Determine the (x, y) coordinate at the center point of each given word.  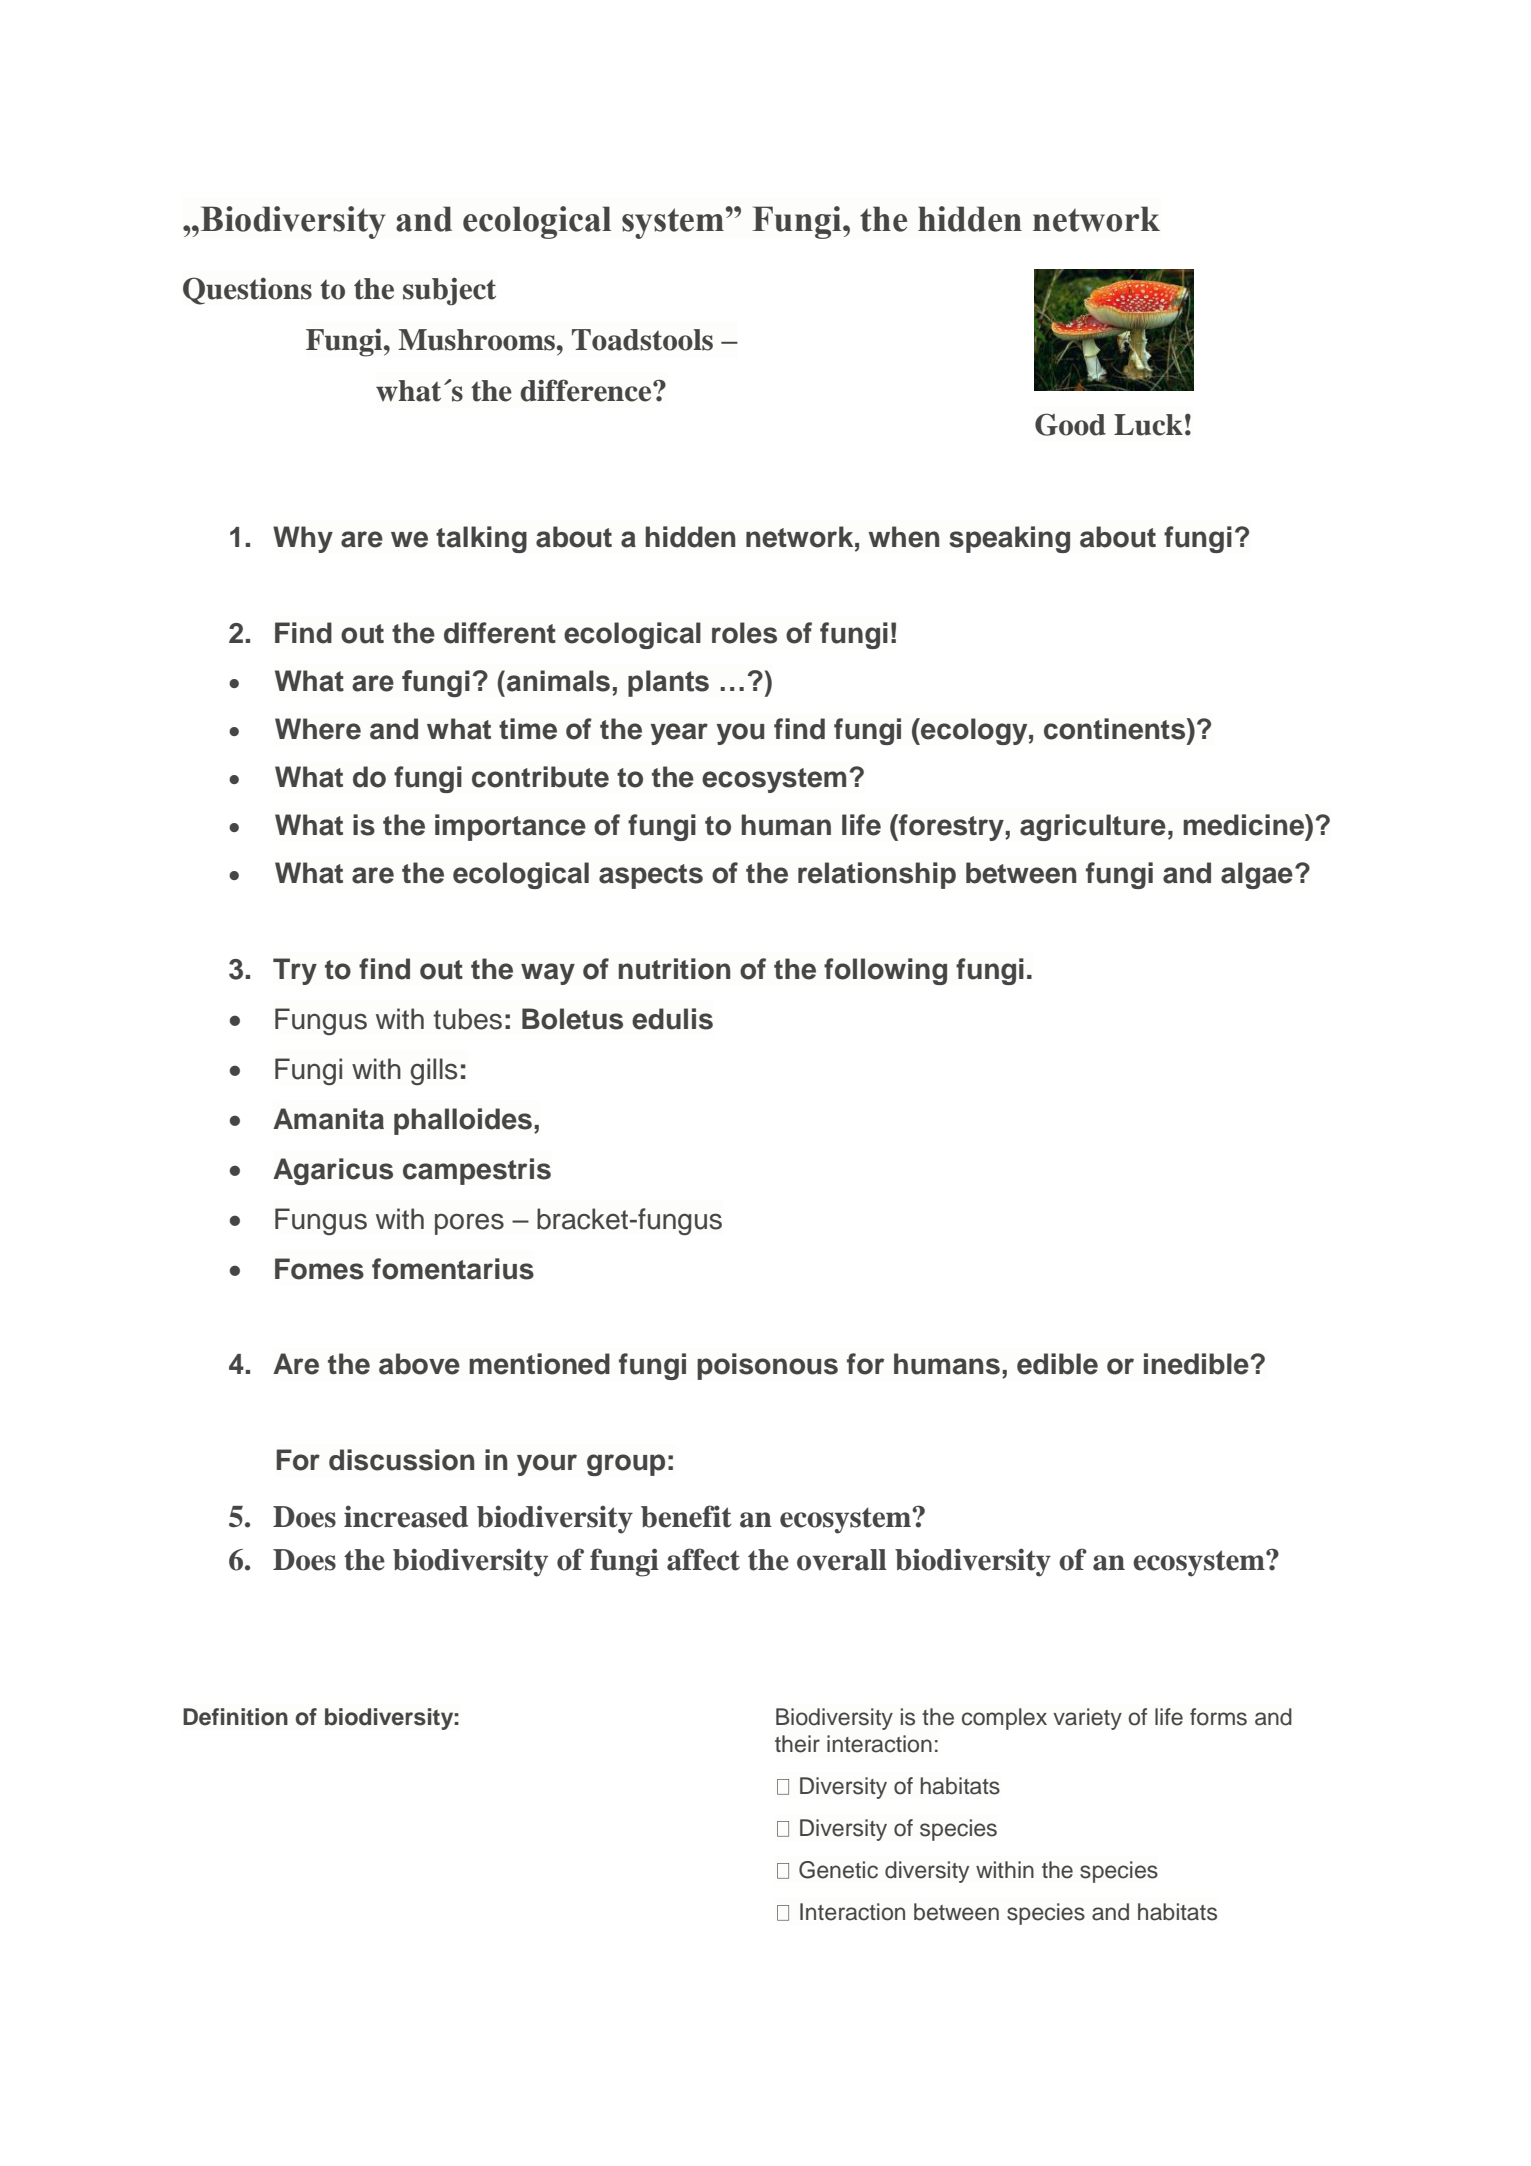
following (885, 971)
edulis (672, 1019)
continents (1116, 729)
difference (587, 390)
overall (842, 1560)
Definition (235, 1717)
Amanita (328, 1119)
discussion (401, 1460)
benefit (686, 1516)
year (679, 734)
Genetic (838, 1870)
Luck (1148, 425)
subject (449, 291)
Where (318, 729)
